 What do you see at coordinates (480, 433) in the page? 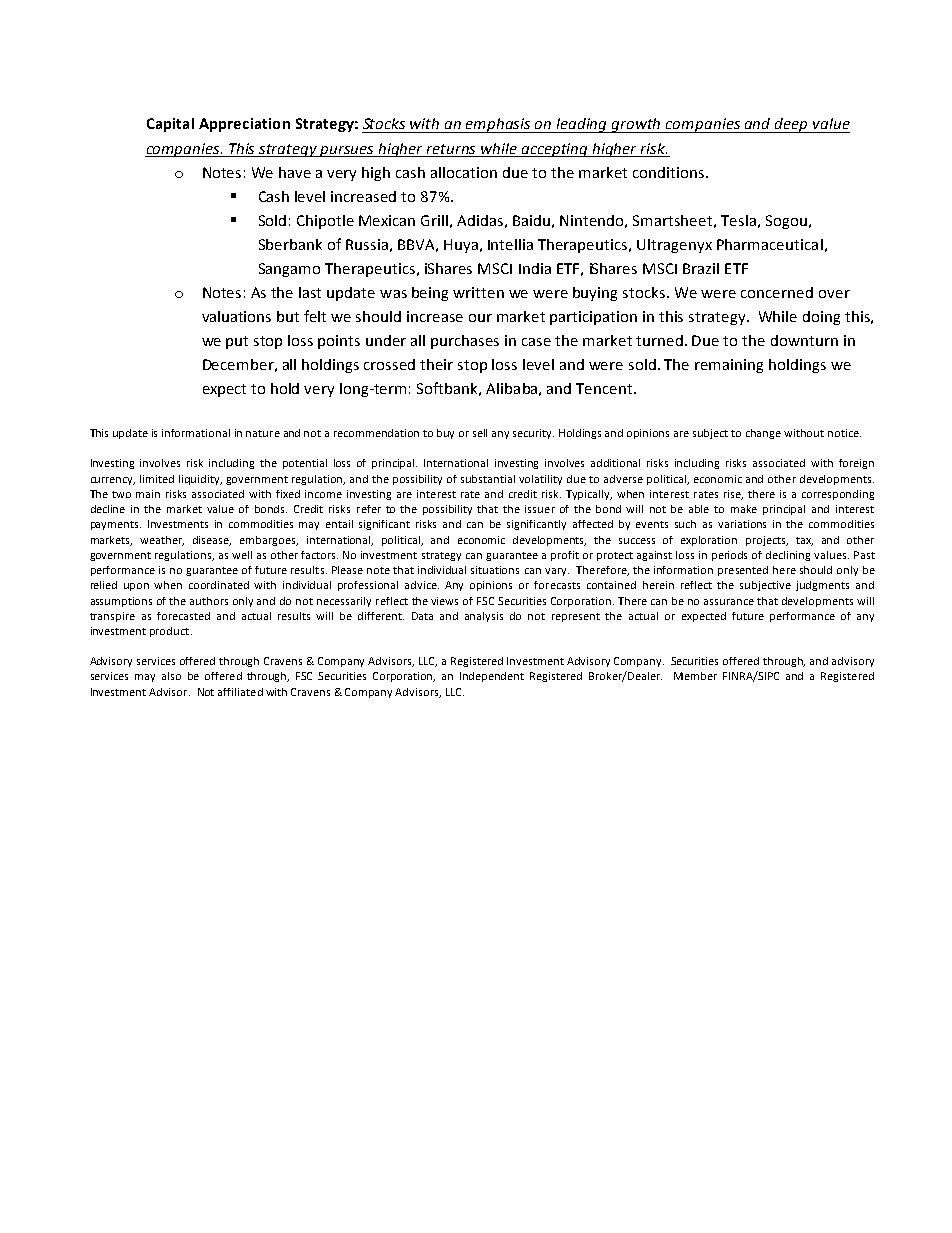
I see `sell` at bounding box center [480, 433].
